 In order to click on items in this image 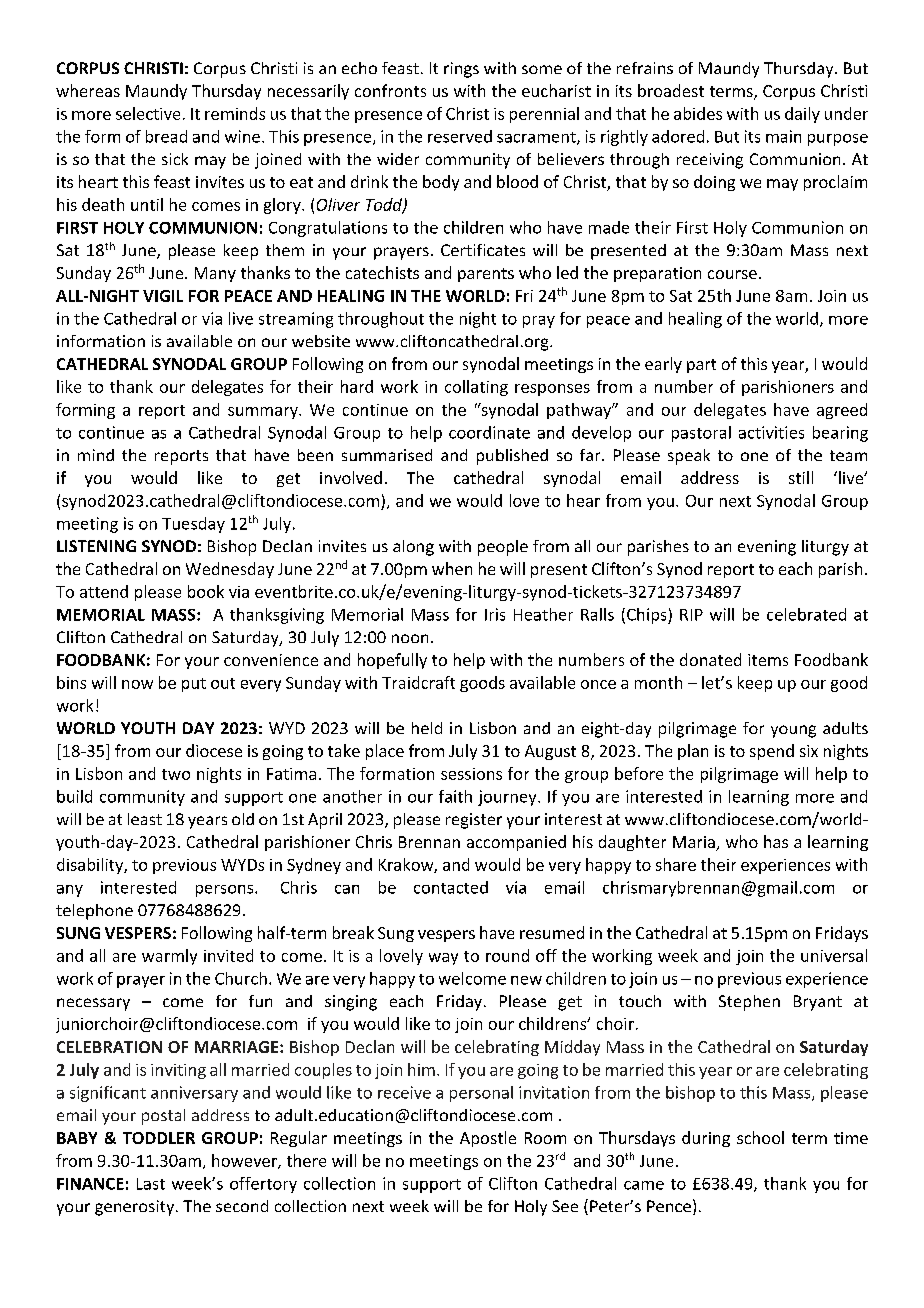, I will do `click(768, 660)`.
